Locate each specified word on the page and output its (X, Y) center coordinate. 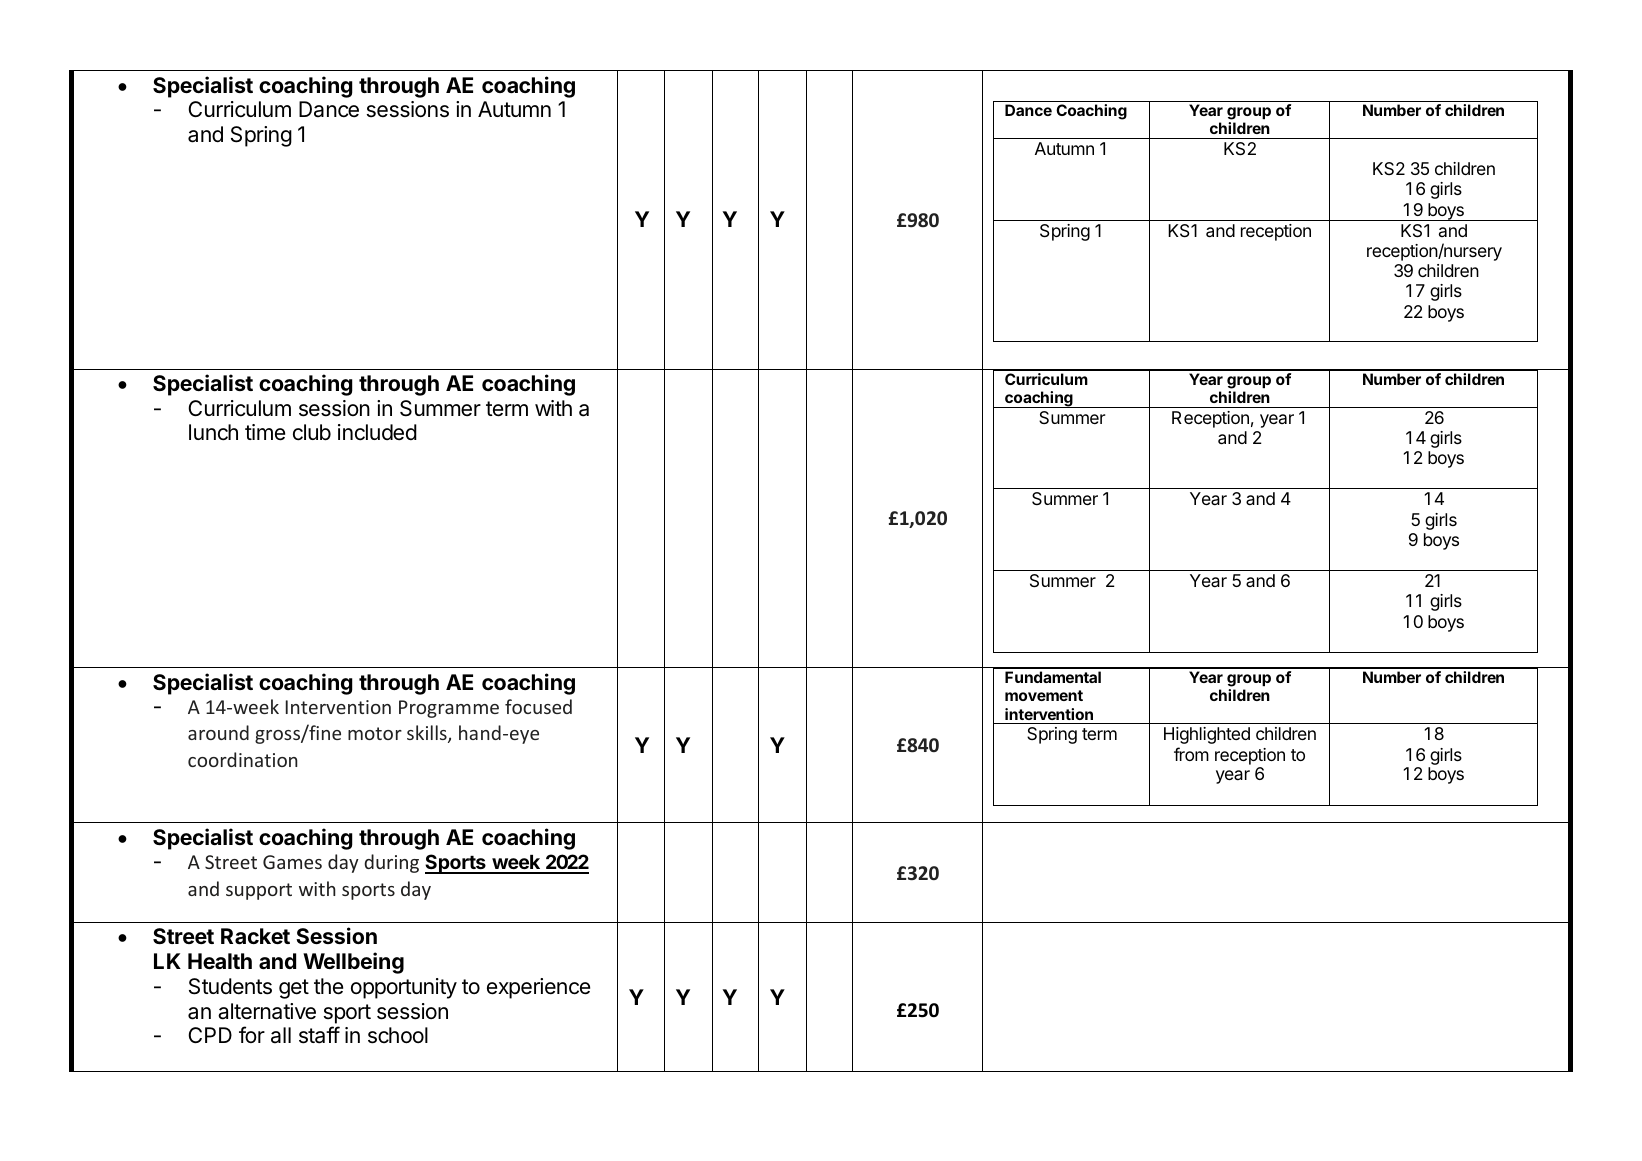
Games (292, 862)
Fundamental (1053, 677)
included (377, 432)
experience (538, 988)
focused (538, 706)
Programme (449, 709)
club (312, 432)
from (1191, 754)
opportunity (404, 988)
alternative (267, 1011)
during (391, 863)
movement (1044, 695)
